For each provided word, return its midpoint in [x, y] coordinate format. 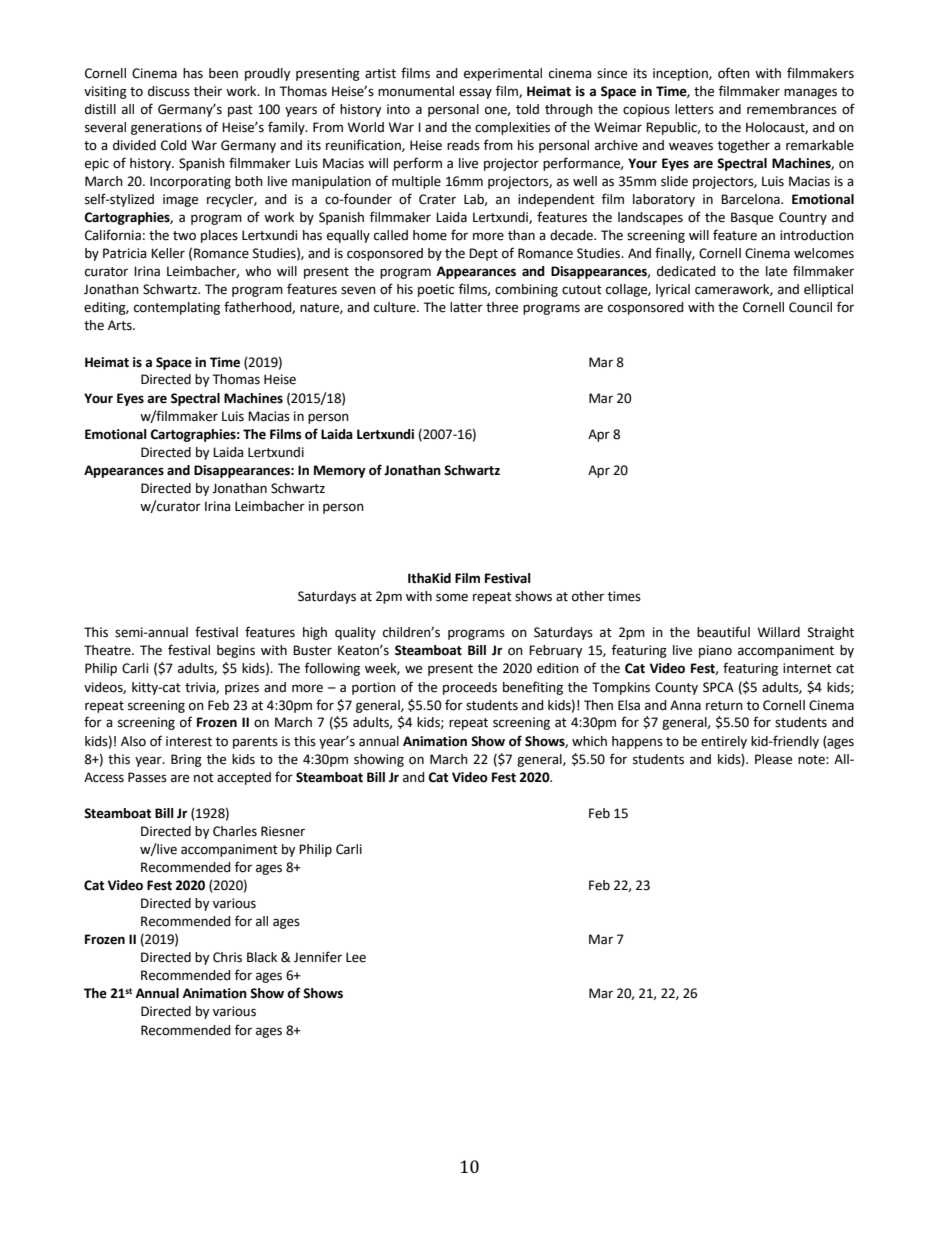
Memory [340, 471]
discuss [169, 91]
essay [475, 93]
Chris [227, 957]
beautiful [723, 632]
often [734, 73]
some [452, 597]
